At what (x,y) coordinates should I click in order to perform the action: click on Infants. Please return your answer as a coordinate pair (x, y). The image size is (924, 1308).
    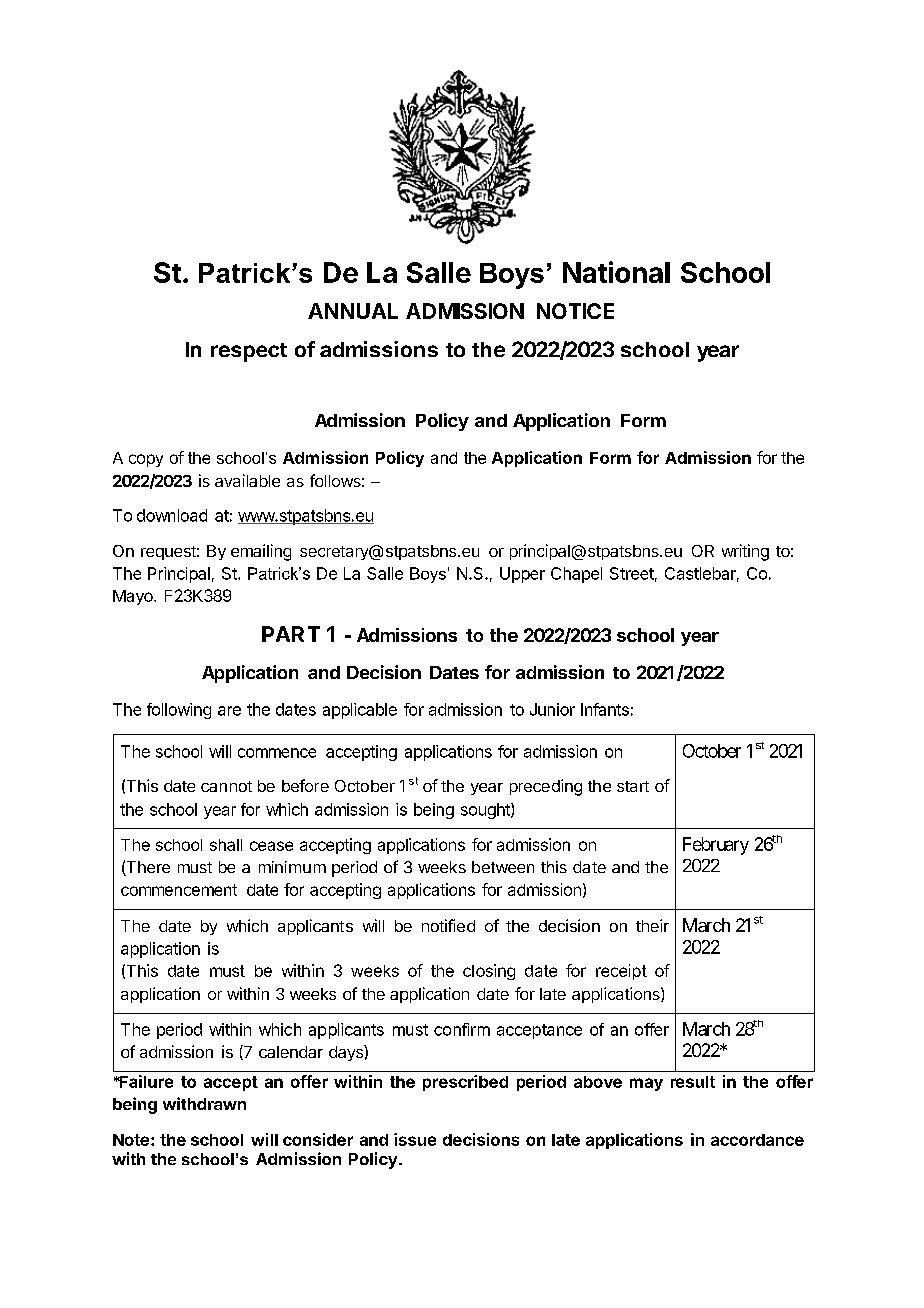
    Looking at the image, I should click on (605, 709).
